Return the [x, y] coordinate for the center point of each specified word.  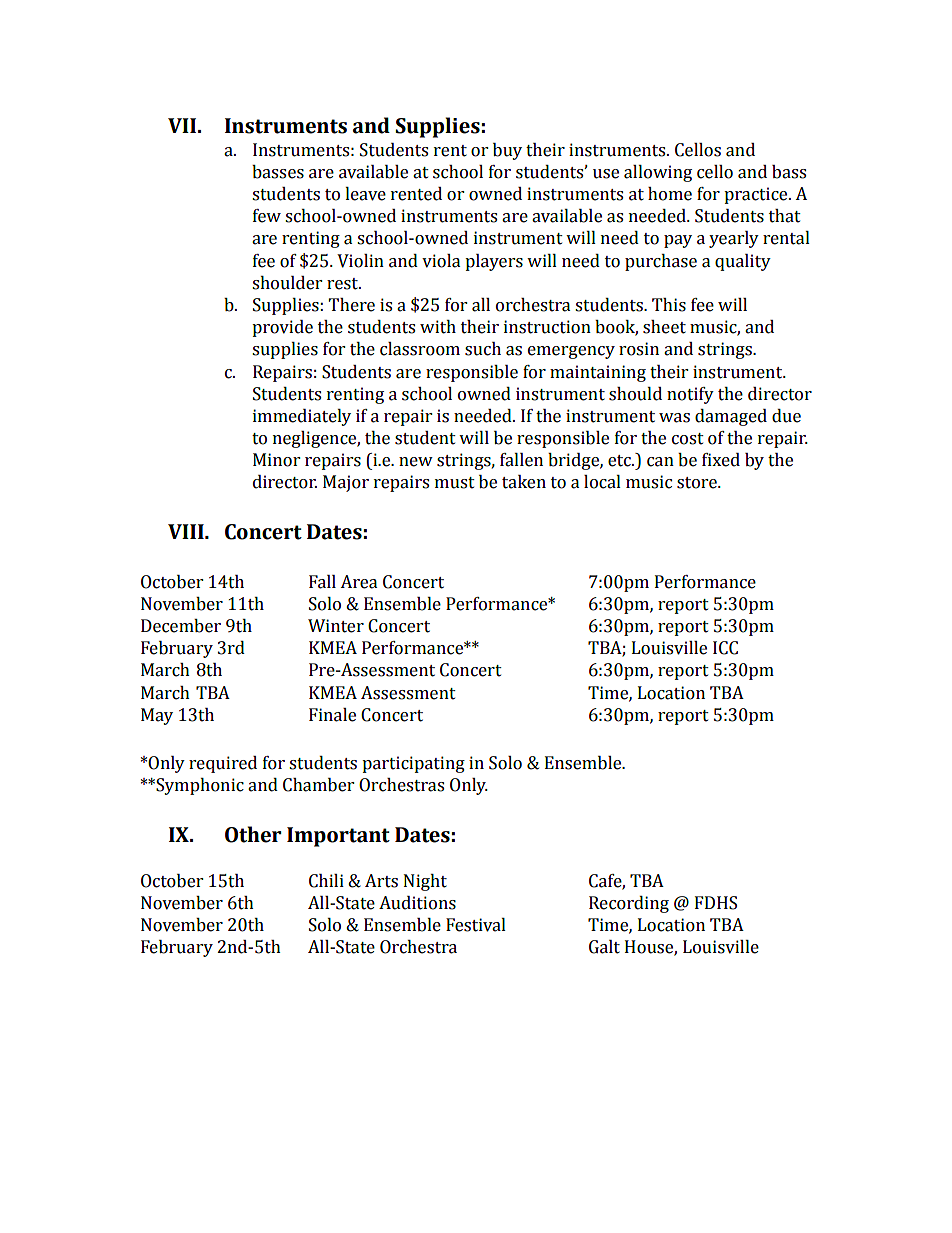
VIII [187, 531]
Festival [476, 925]
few [267, 216]
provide [282, 328]
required [223, 764]
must [455, 483]
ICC [725, 648]
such [483, 349]
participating [413, 764]
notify [690, 395]
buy [507, 151]
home [670, 194]
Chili [326, 881]
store [698, 483]
